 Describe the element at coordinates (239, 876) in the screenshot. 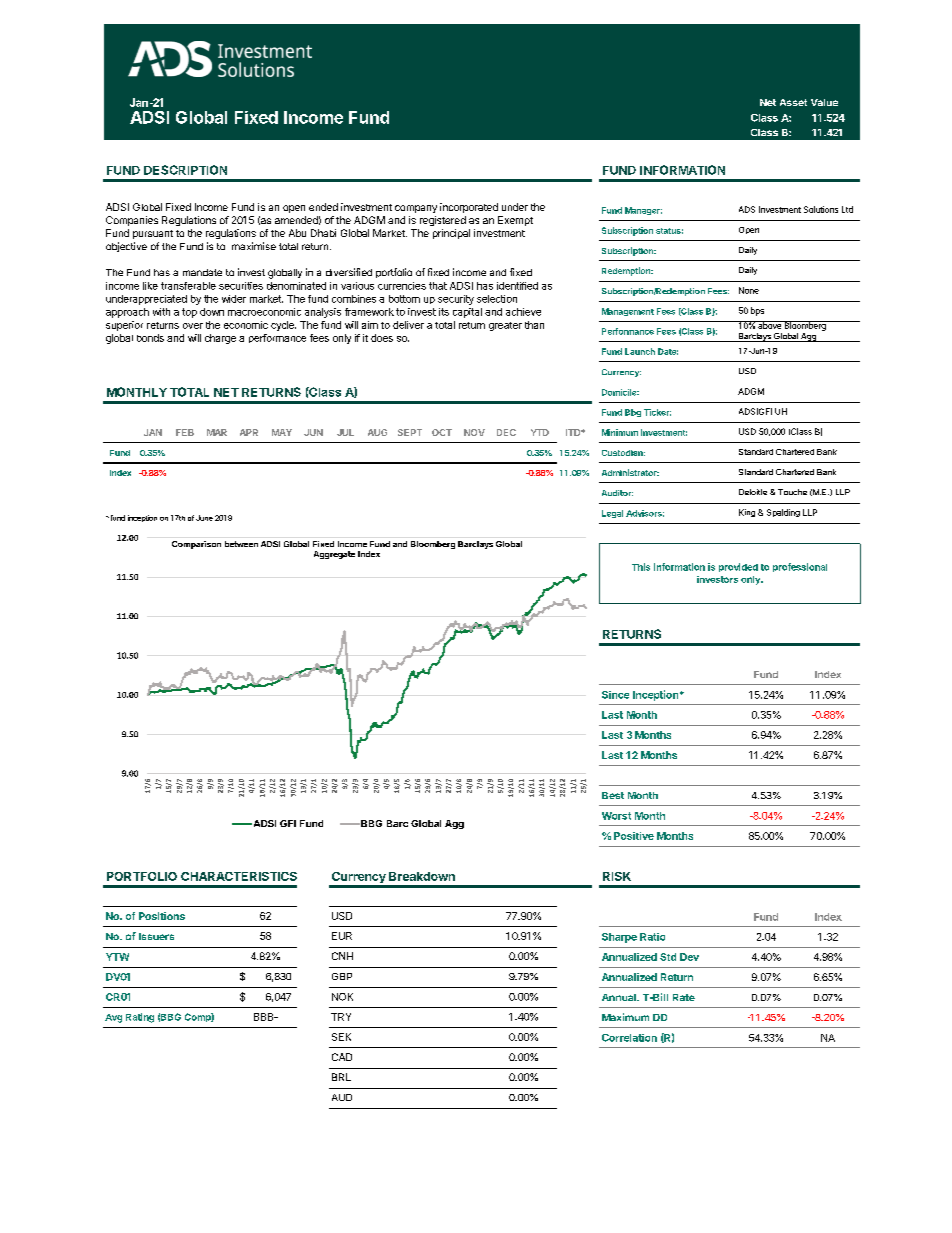

I see `CHARACTERISTICS` at that location.
